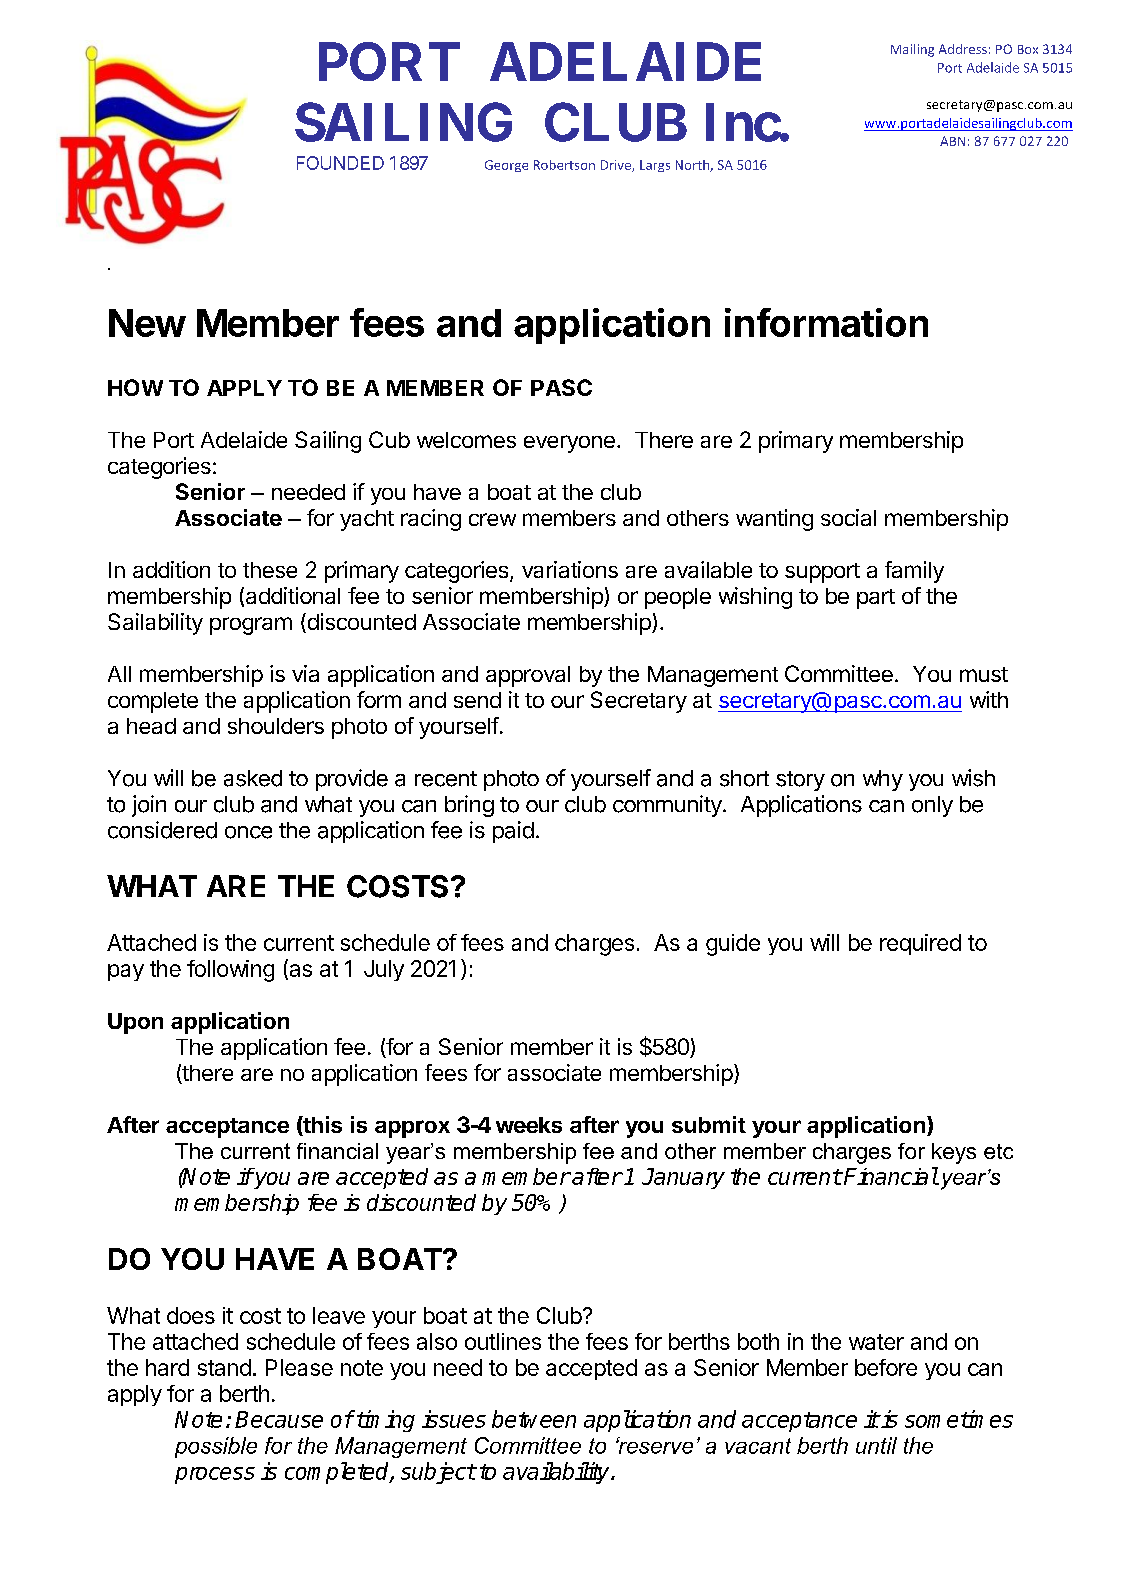 This document has height=1587, width=1122. Describe the element at coordinates (848, 517) in the document. I see `social` at that location.
